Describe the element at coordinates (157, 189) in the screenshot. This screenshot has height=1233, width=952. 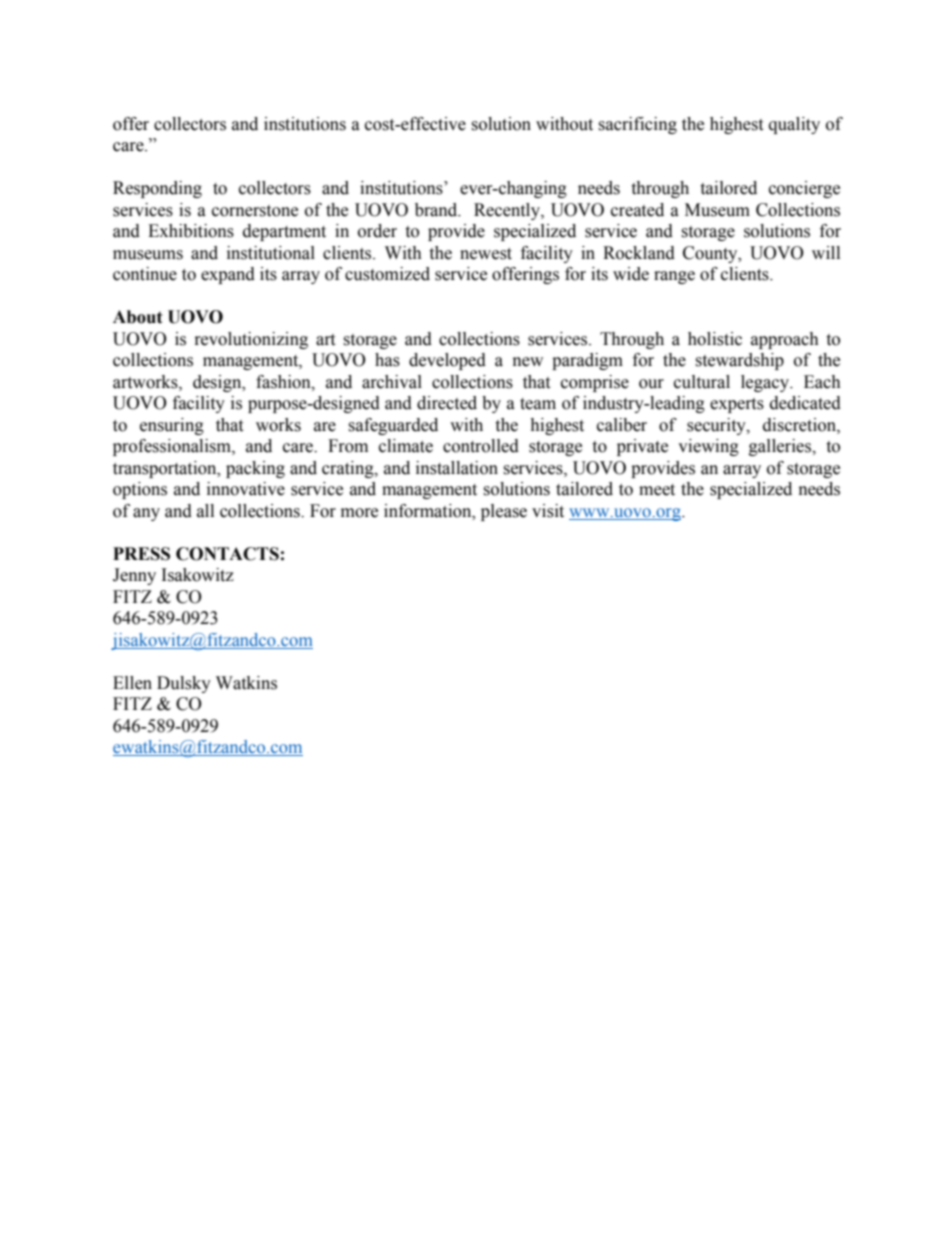
I see `Responding` at that location.
